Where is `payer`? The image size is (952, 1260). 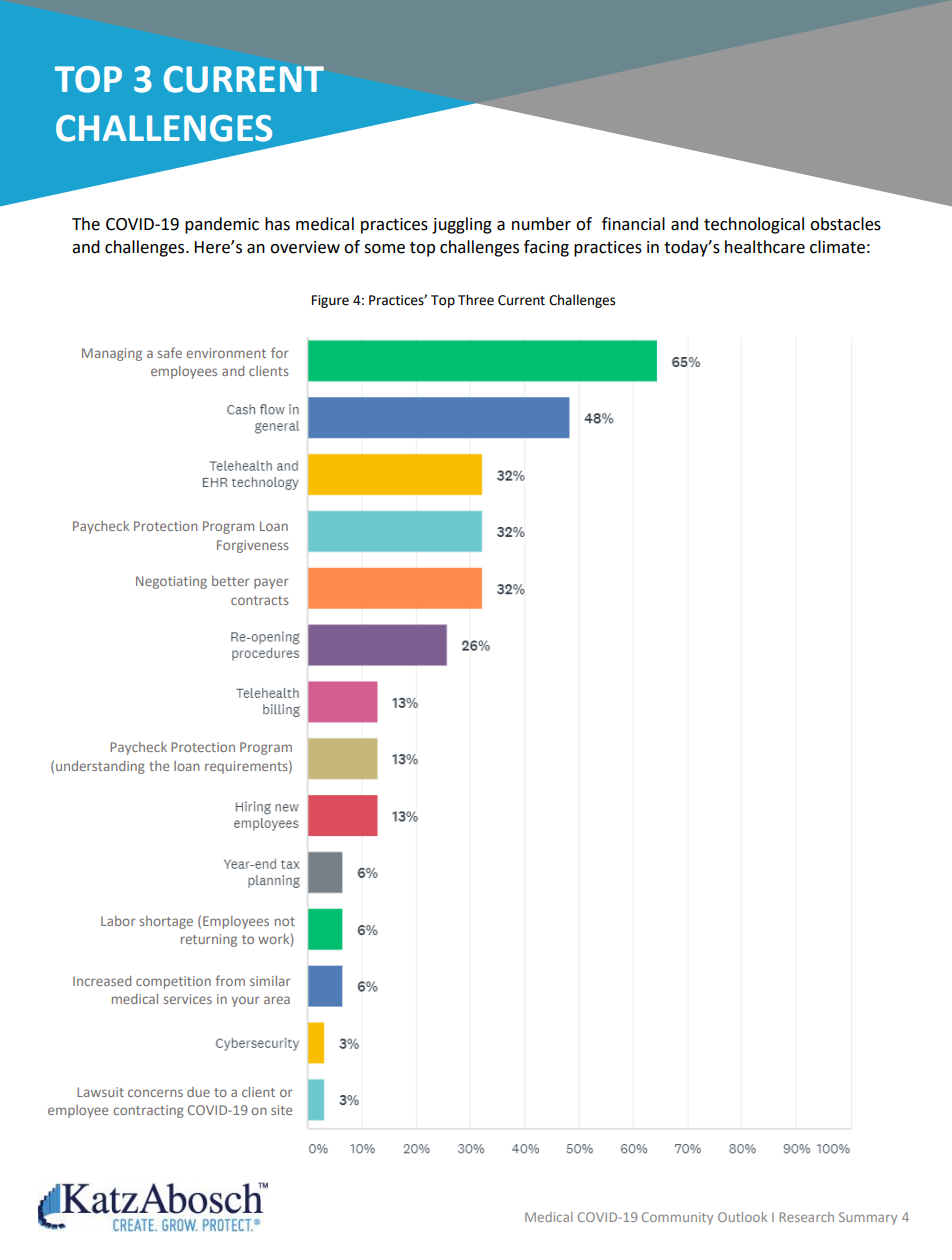 payer is located at coordinates (271, 583).
